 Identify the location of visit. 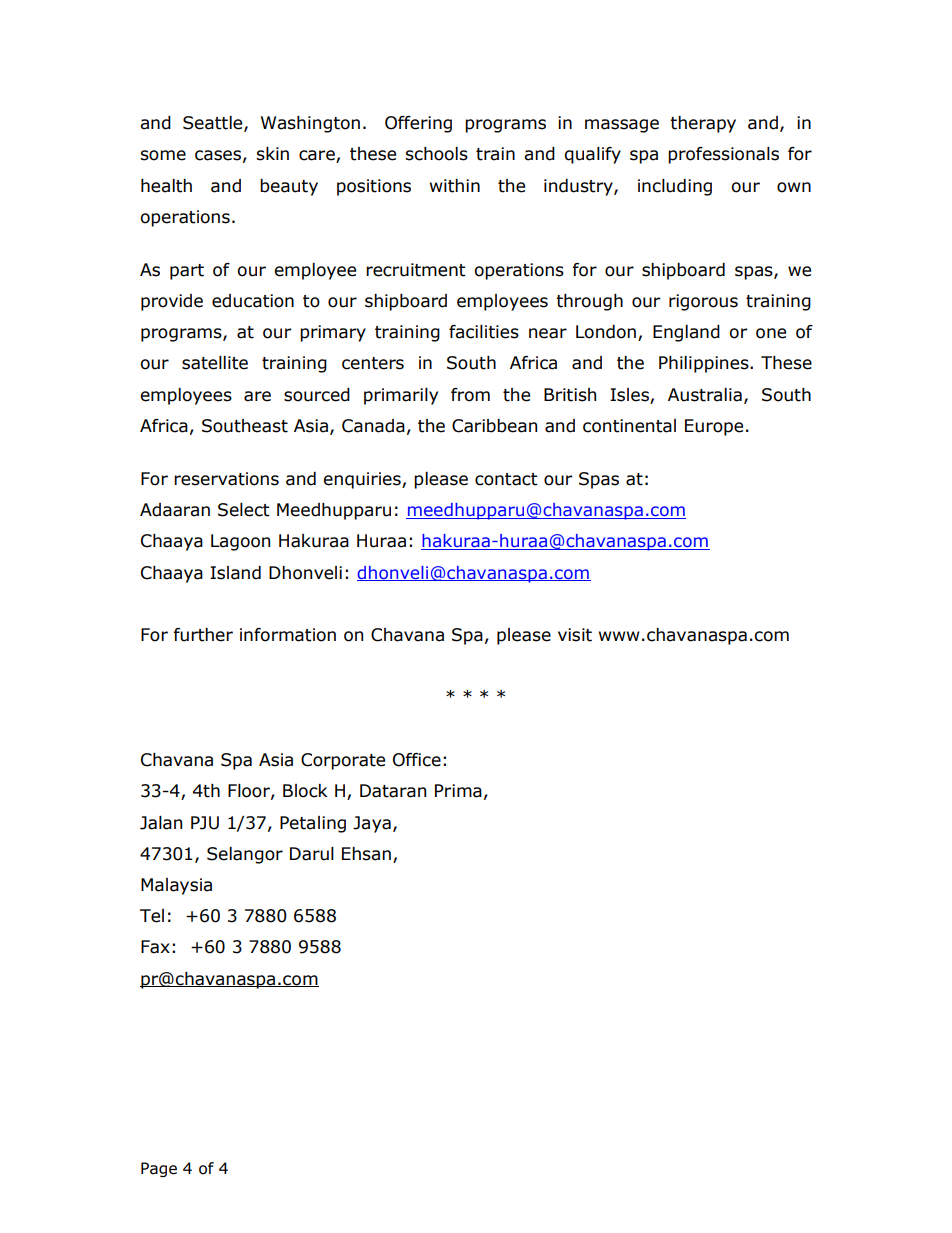
(575, 635).
